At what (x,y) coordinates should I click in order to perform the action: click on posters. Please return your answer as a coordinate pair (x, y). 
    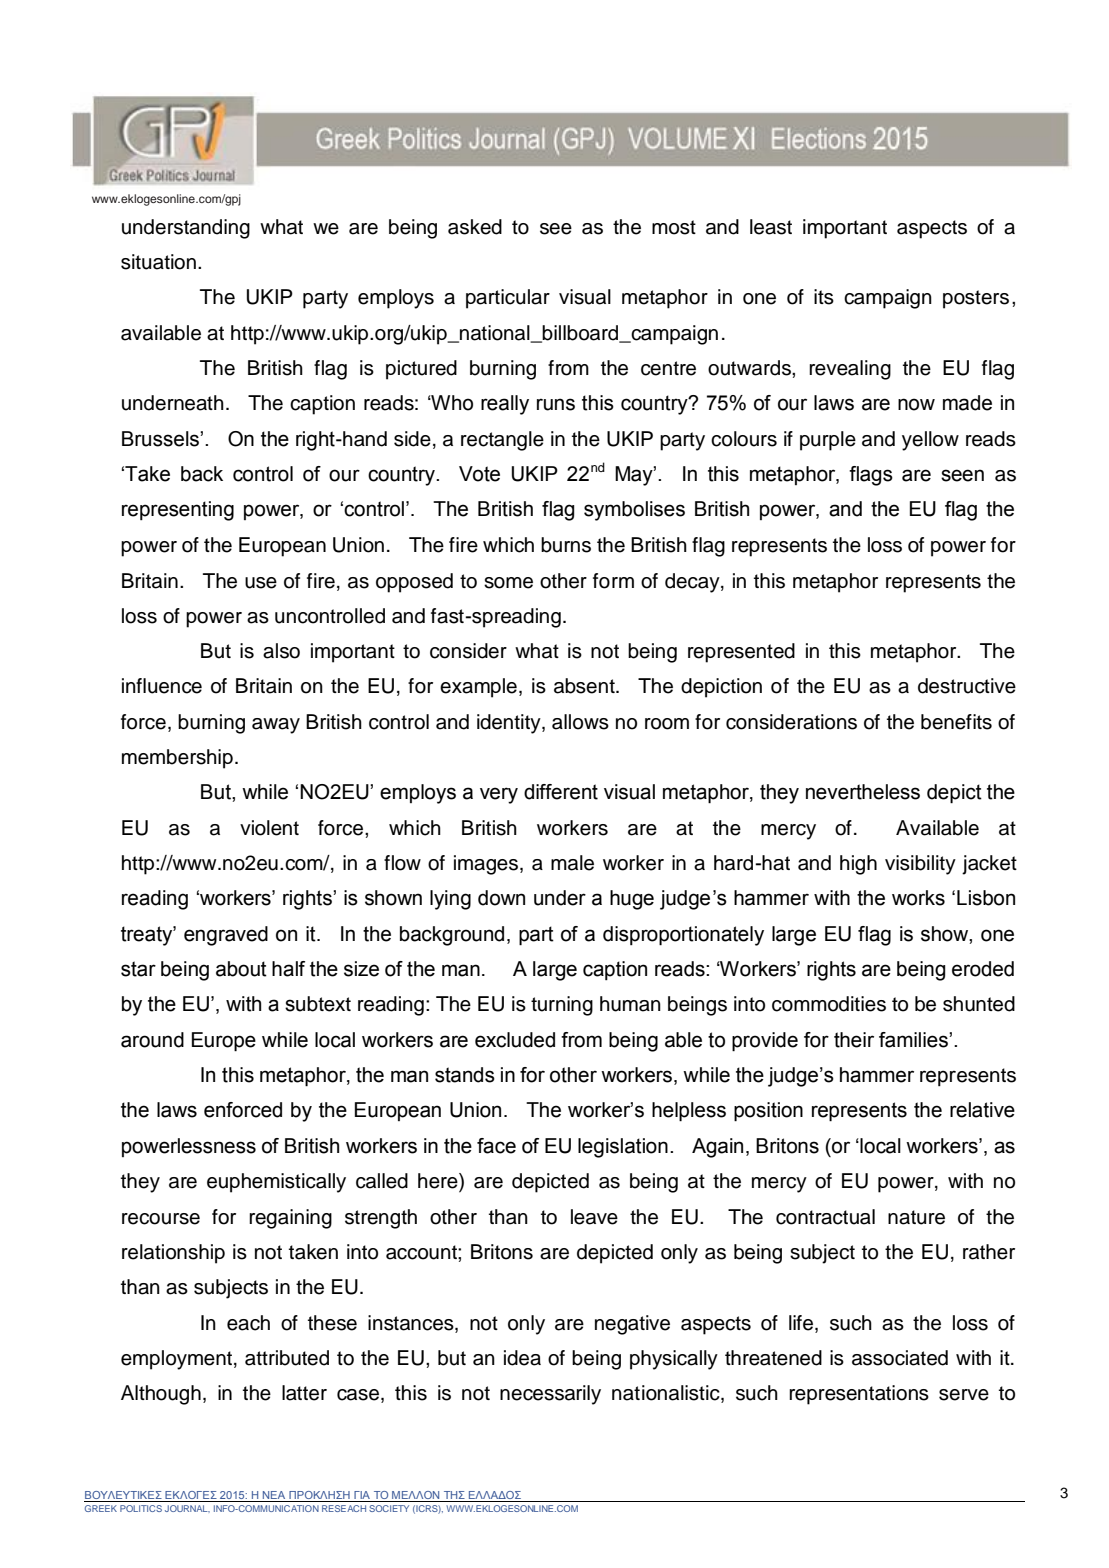
    Looking at the image, I should click on (976, 299).
